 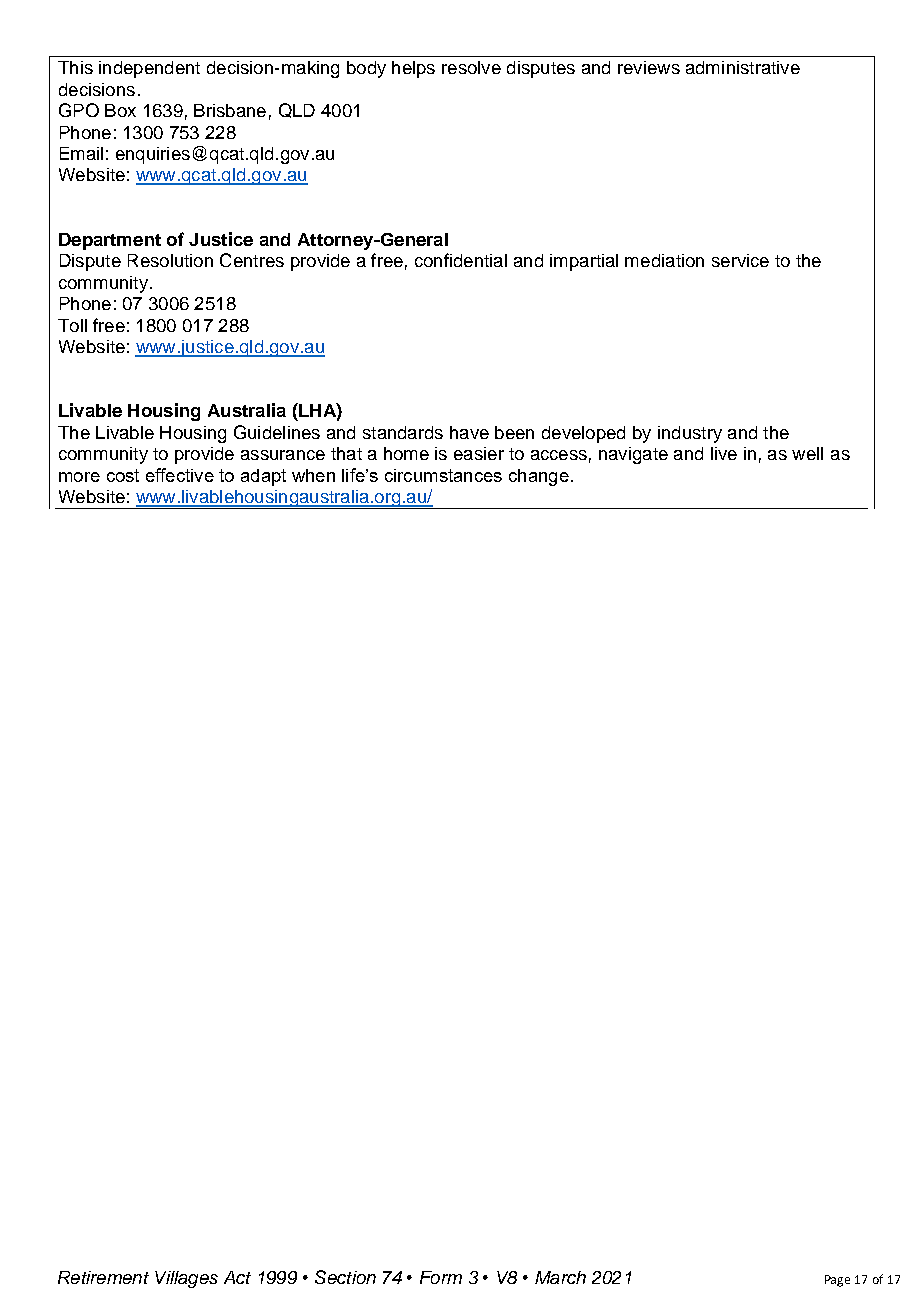 What do you see at coordinates (186, 1279) in the document?
I see `Villages` at bounding box center [186, 1279].
